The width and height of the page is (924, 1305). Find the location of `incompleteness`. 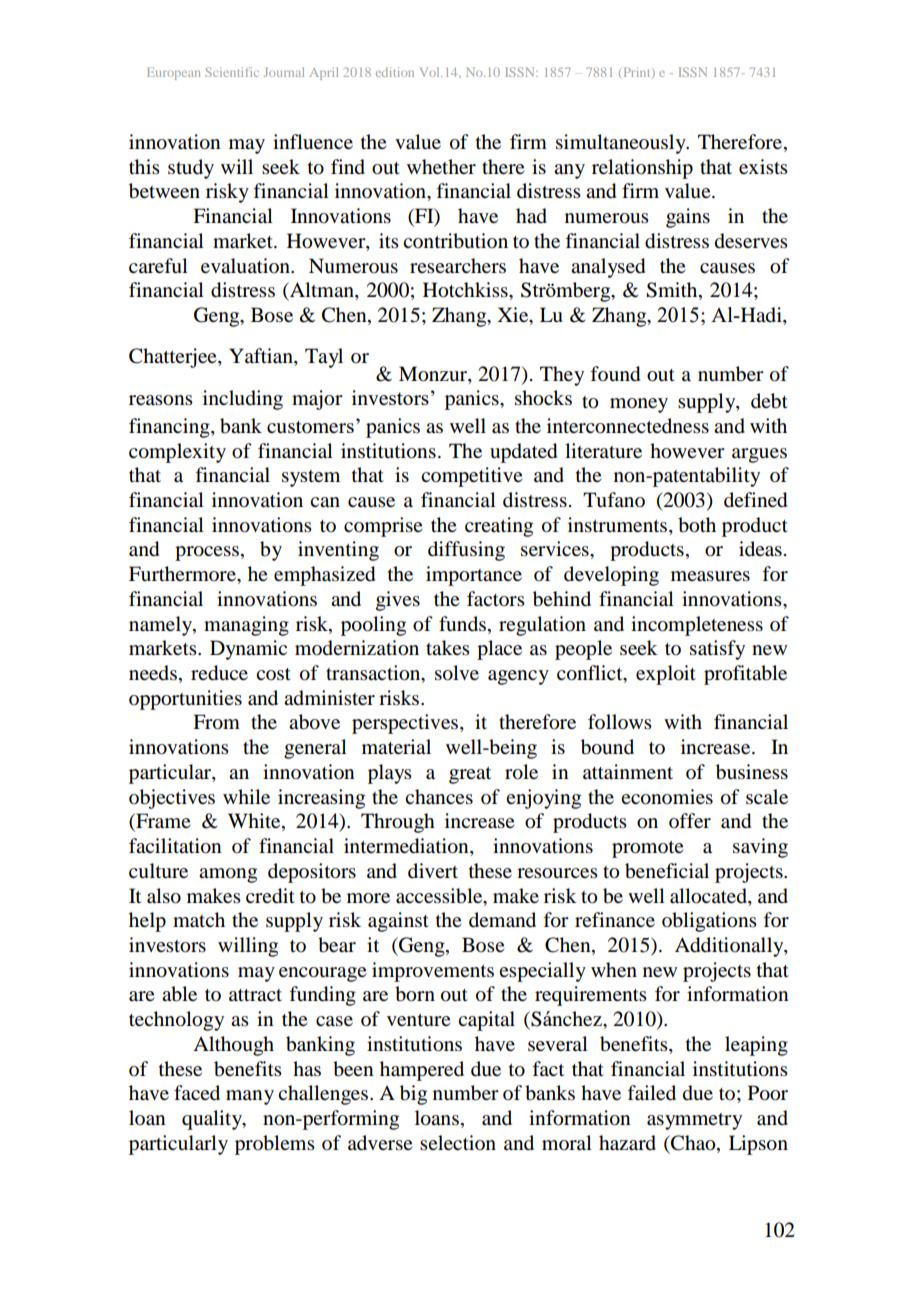

incompleteness is located at coordinates (697, 626).
